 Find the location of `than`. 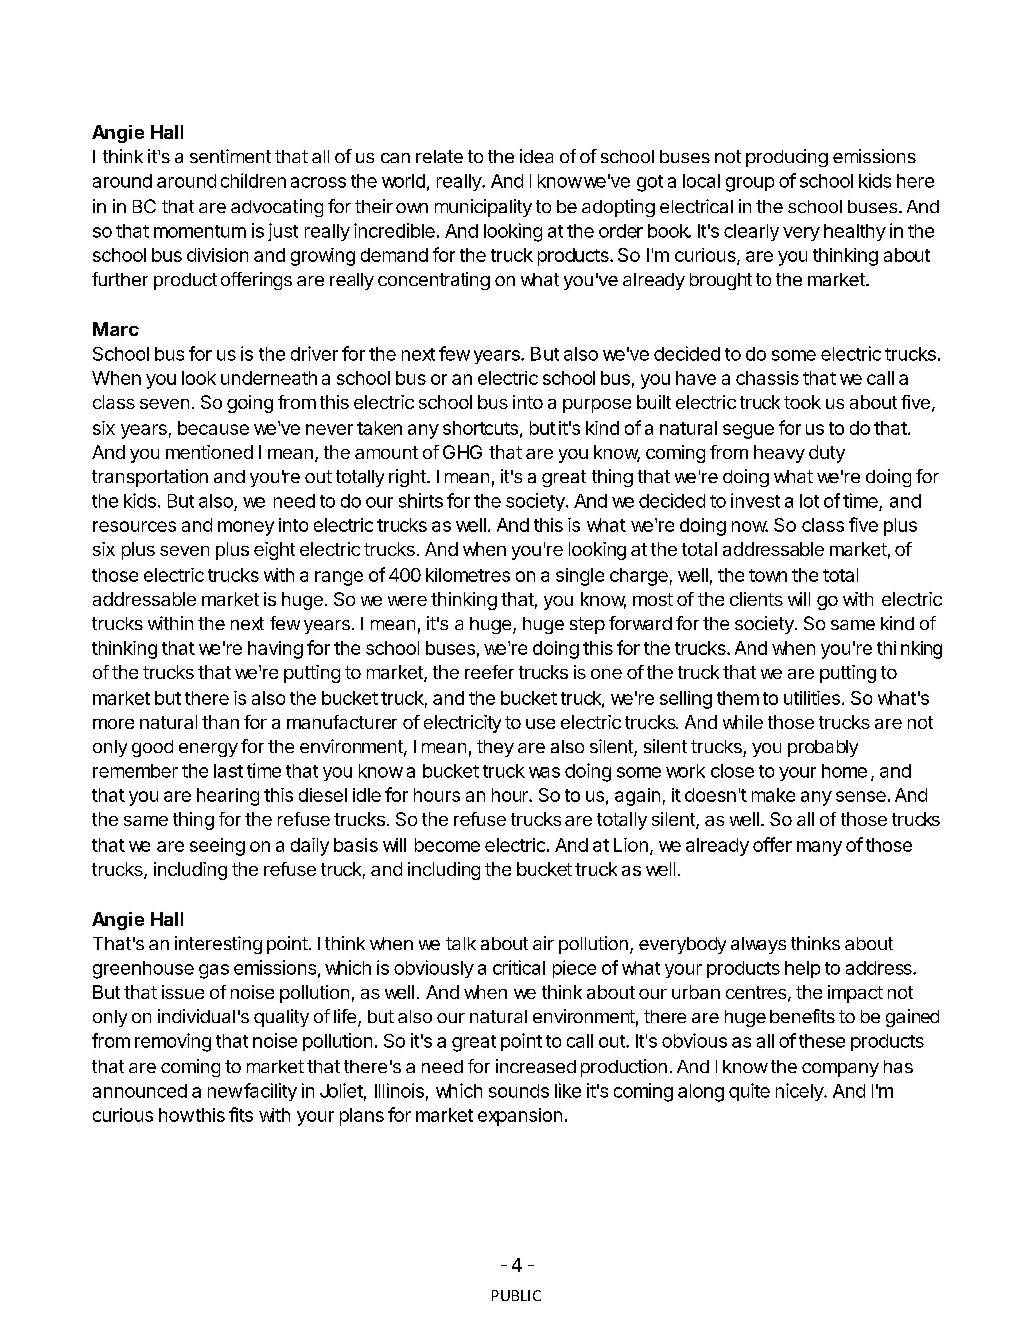

than is located at coordinates (220, 722).
